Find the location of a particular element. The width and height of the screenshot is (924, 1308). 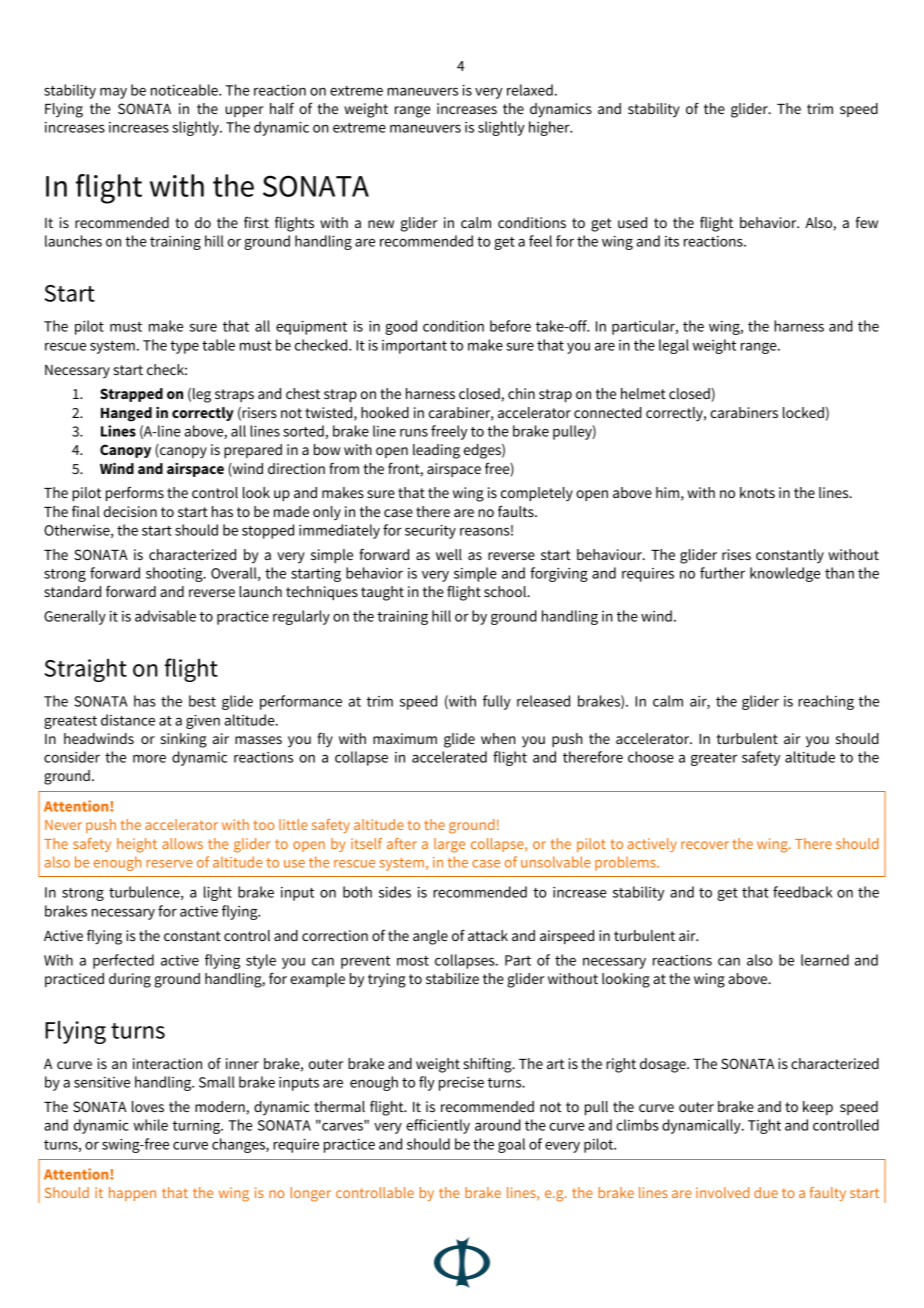

noticeable is located at coordinates (185, 90).
